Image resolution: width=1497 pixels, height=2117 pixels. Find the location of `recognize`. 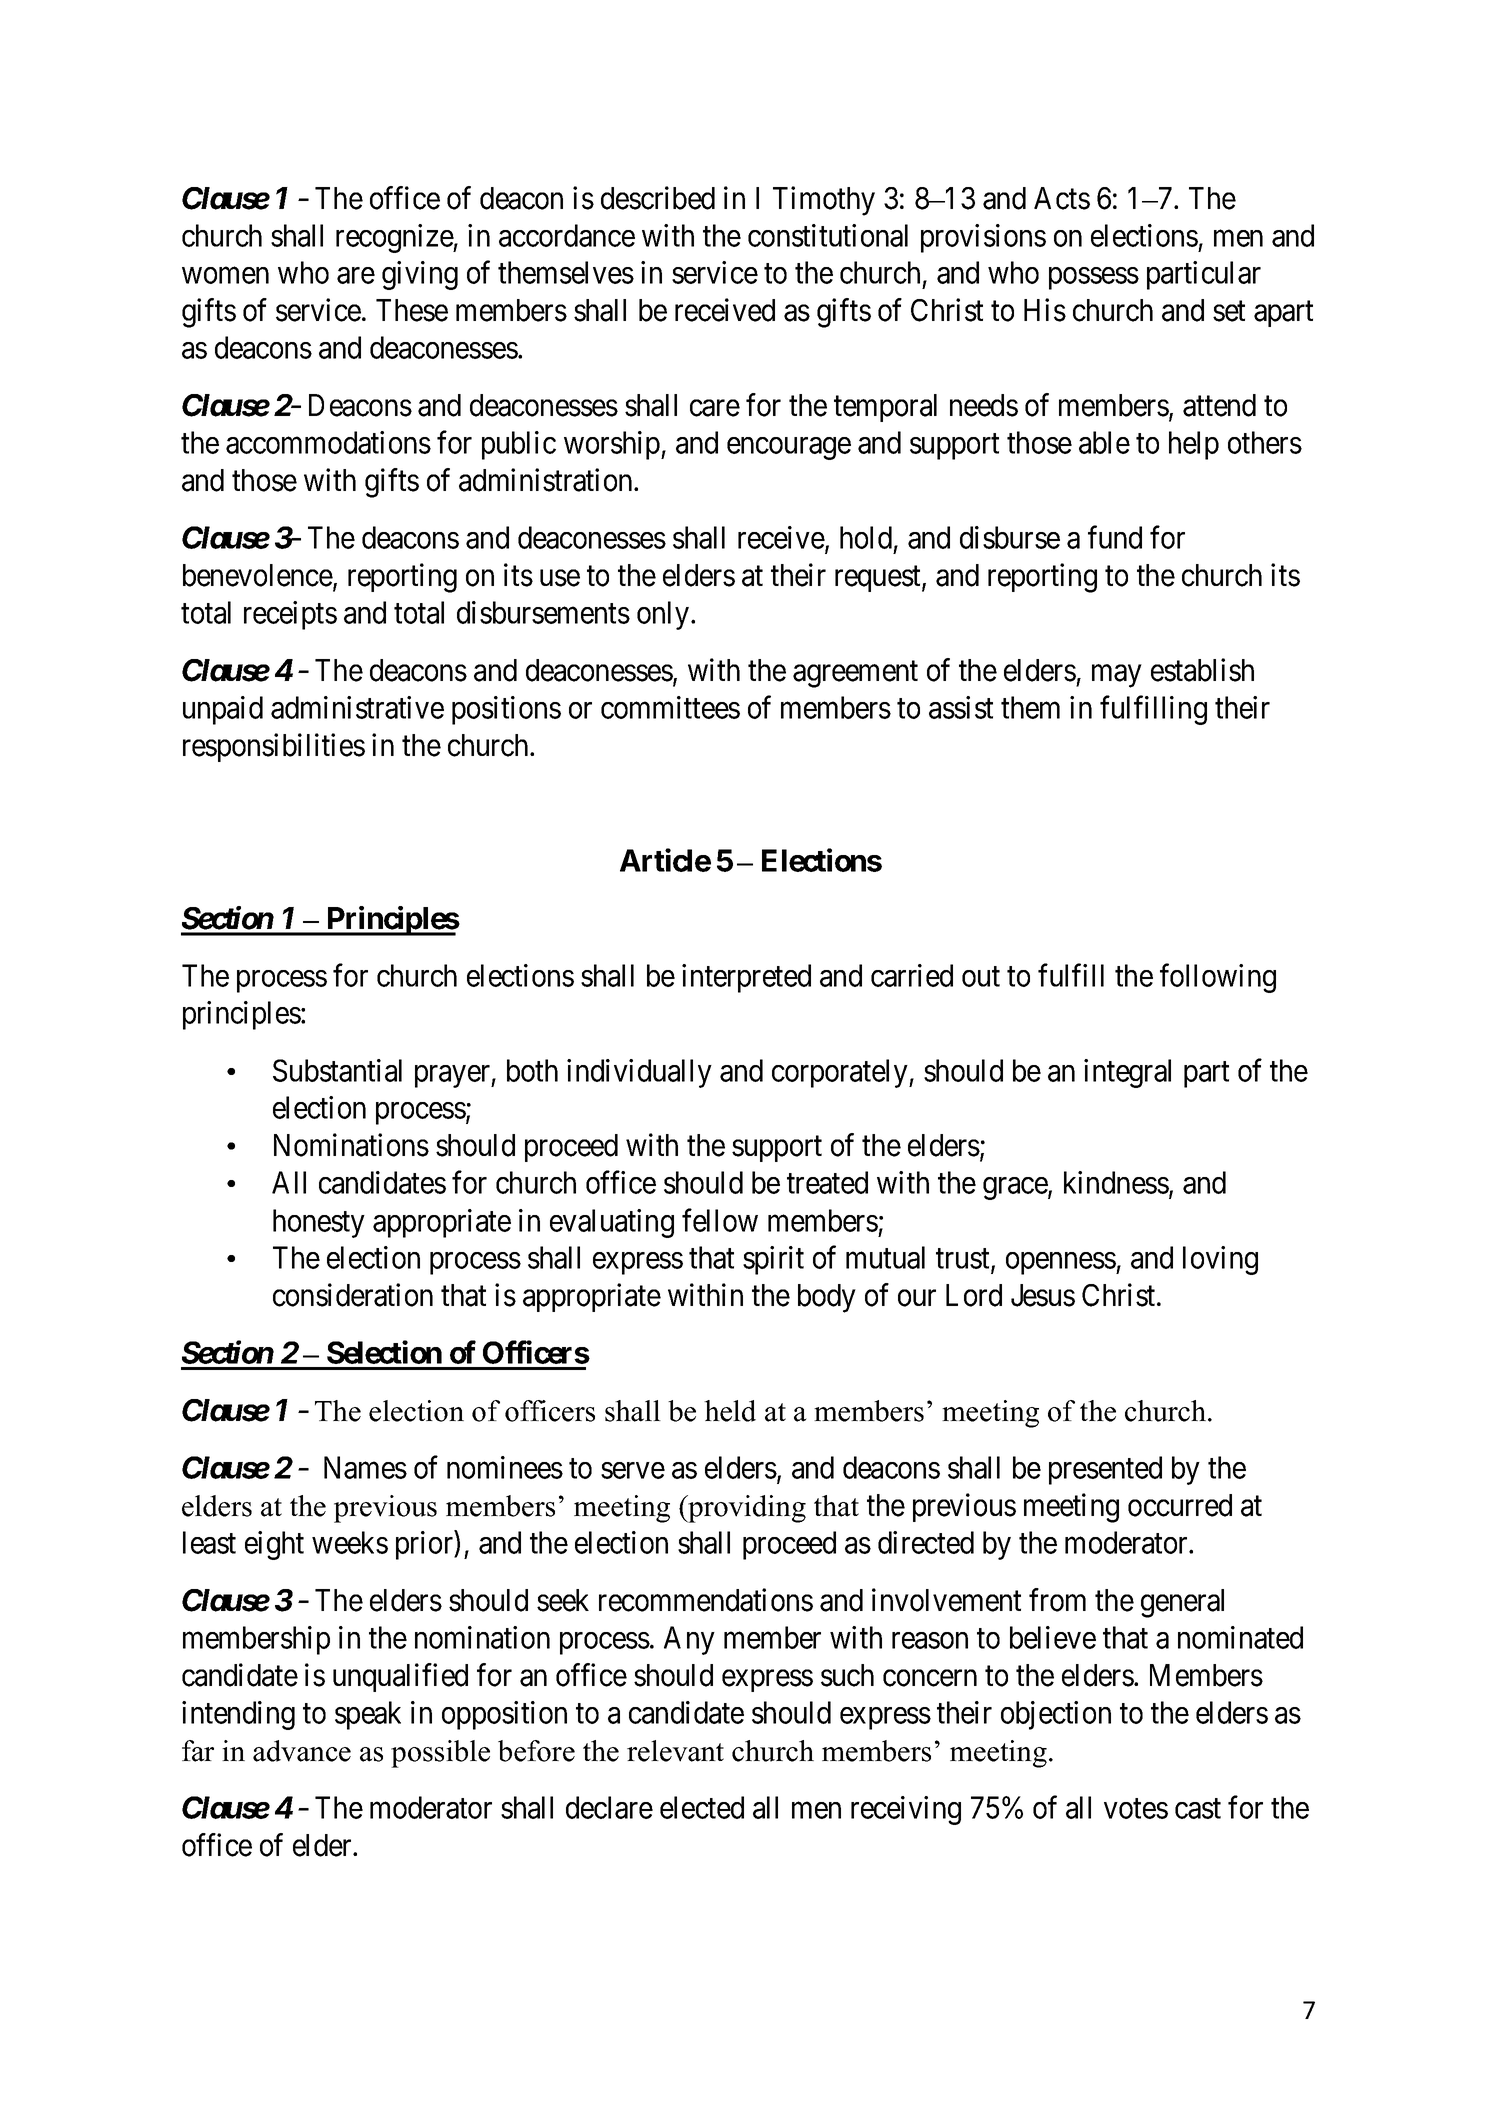

recognize is located at coordinates (395, 238).
